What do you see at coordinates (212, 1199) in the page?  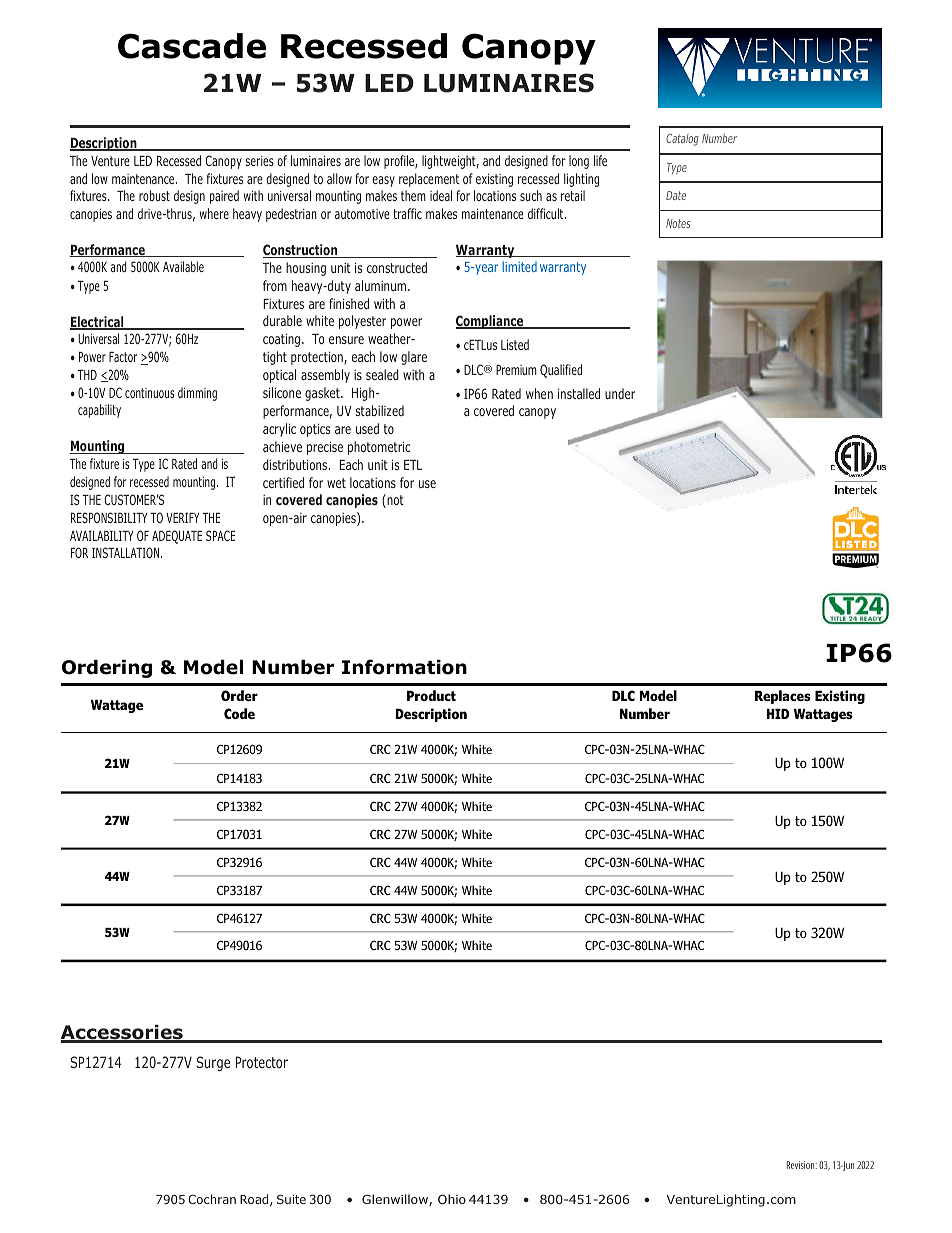 I see `Cochran` at bounding box center [212, 1199].
